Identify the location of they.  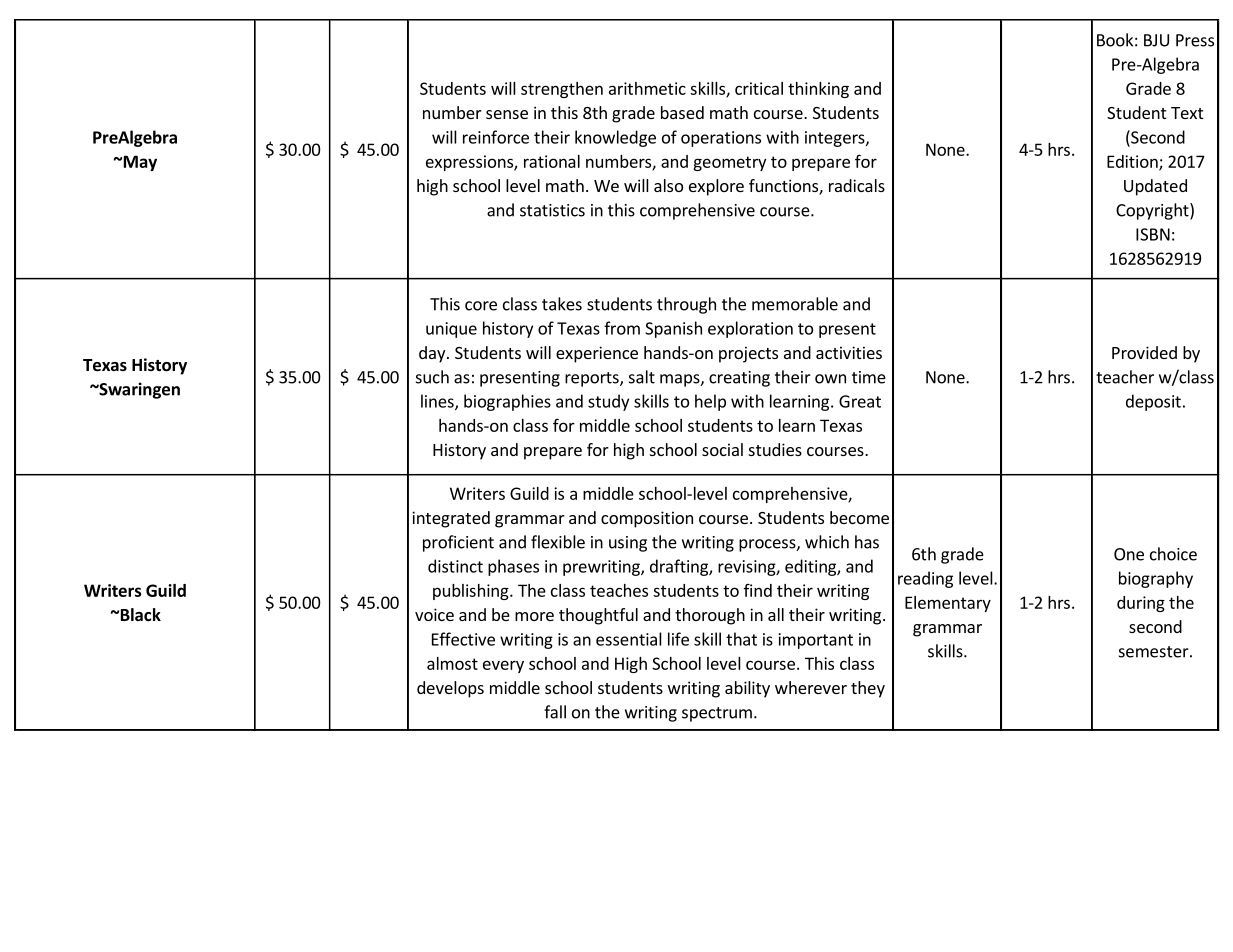
(868, 689).
